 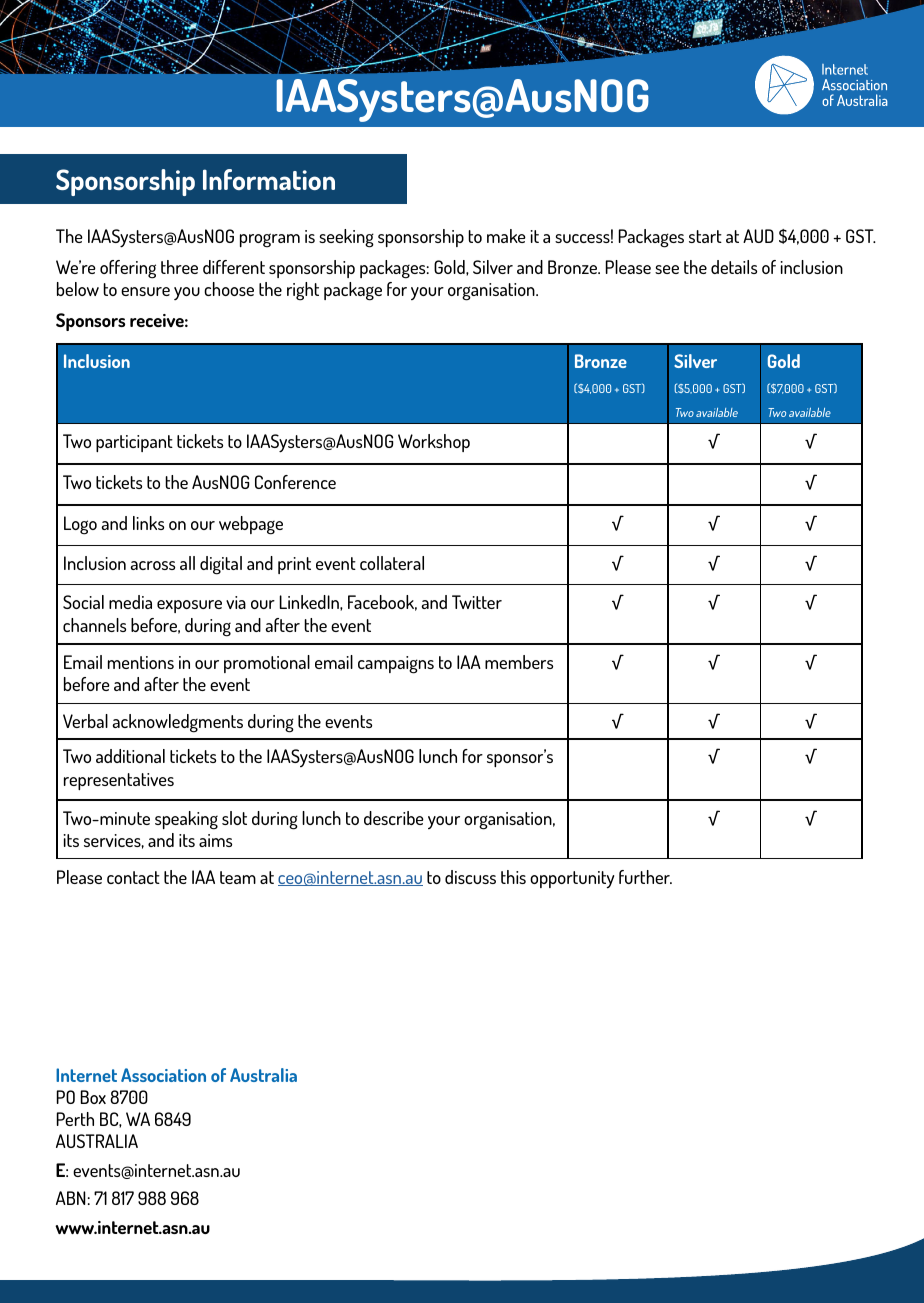 What do you see at coordinates (705, 236) in the page?
I see `start` at bounding box center [705, 236].
